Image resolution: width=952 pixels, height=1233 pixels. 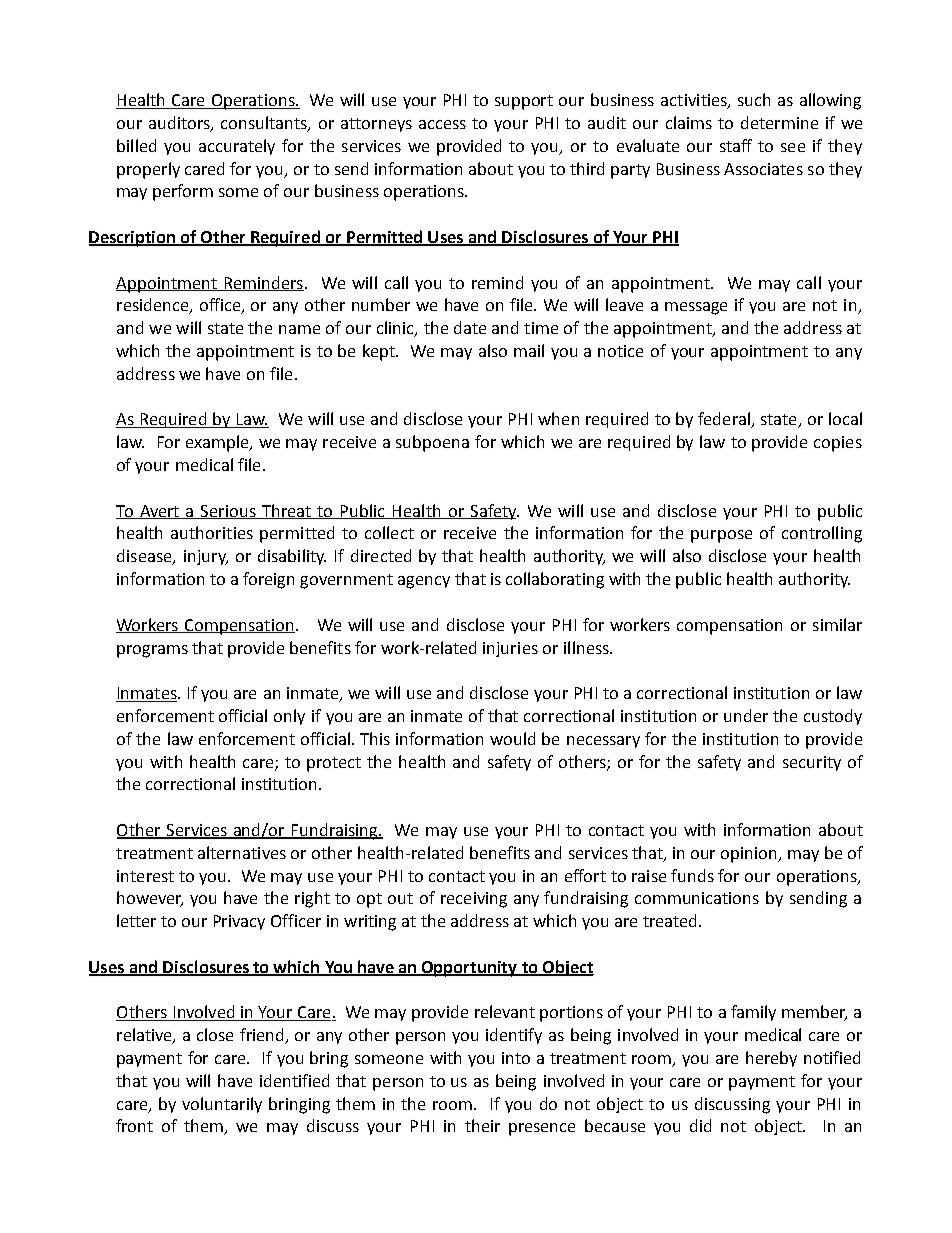 I want to click on access, so click(x=442, y=124).
